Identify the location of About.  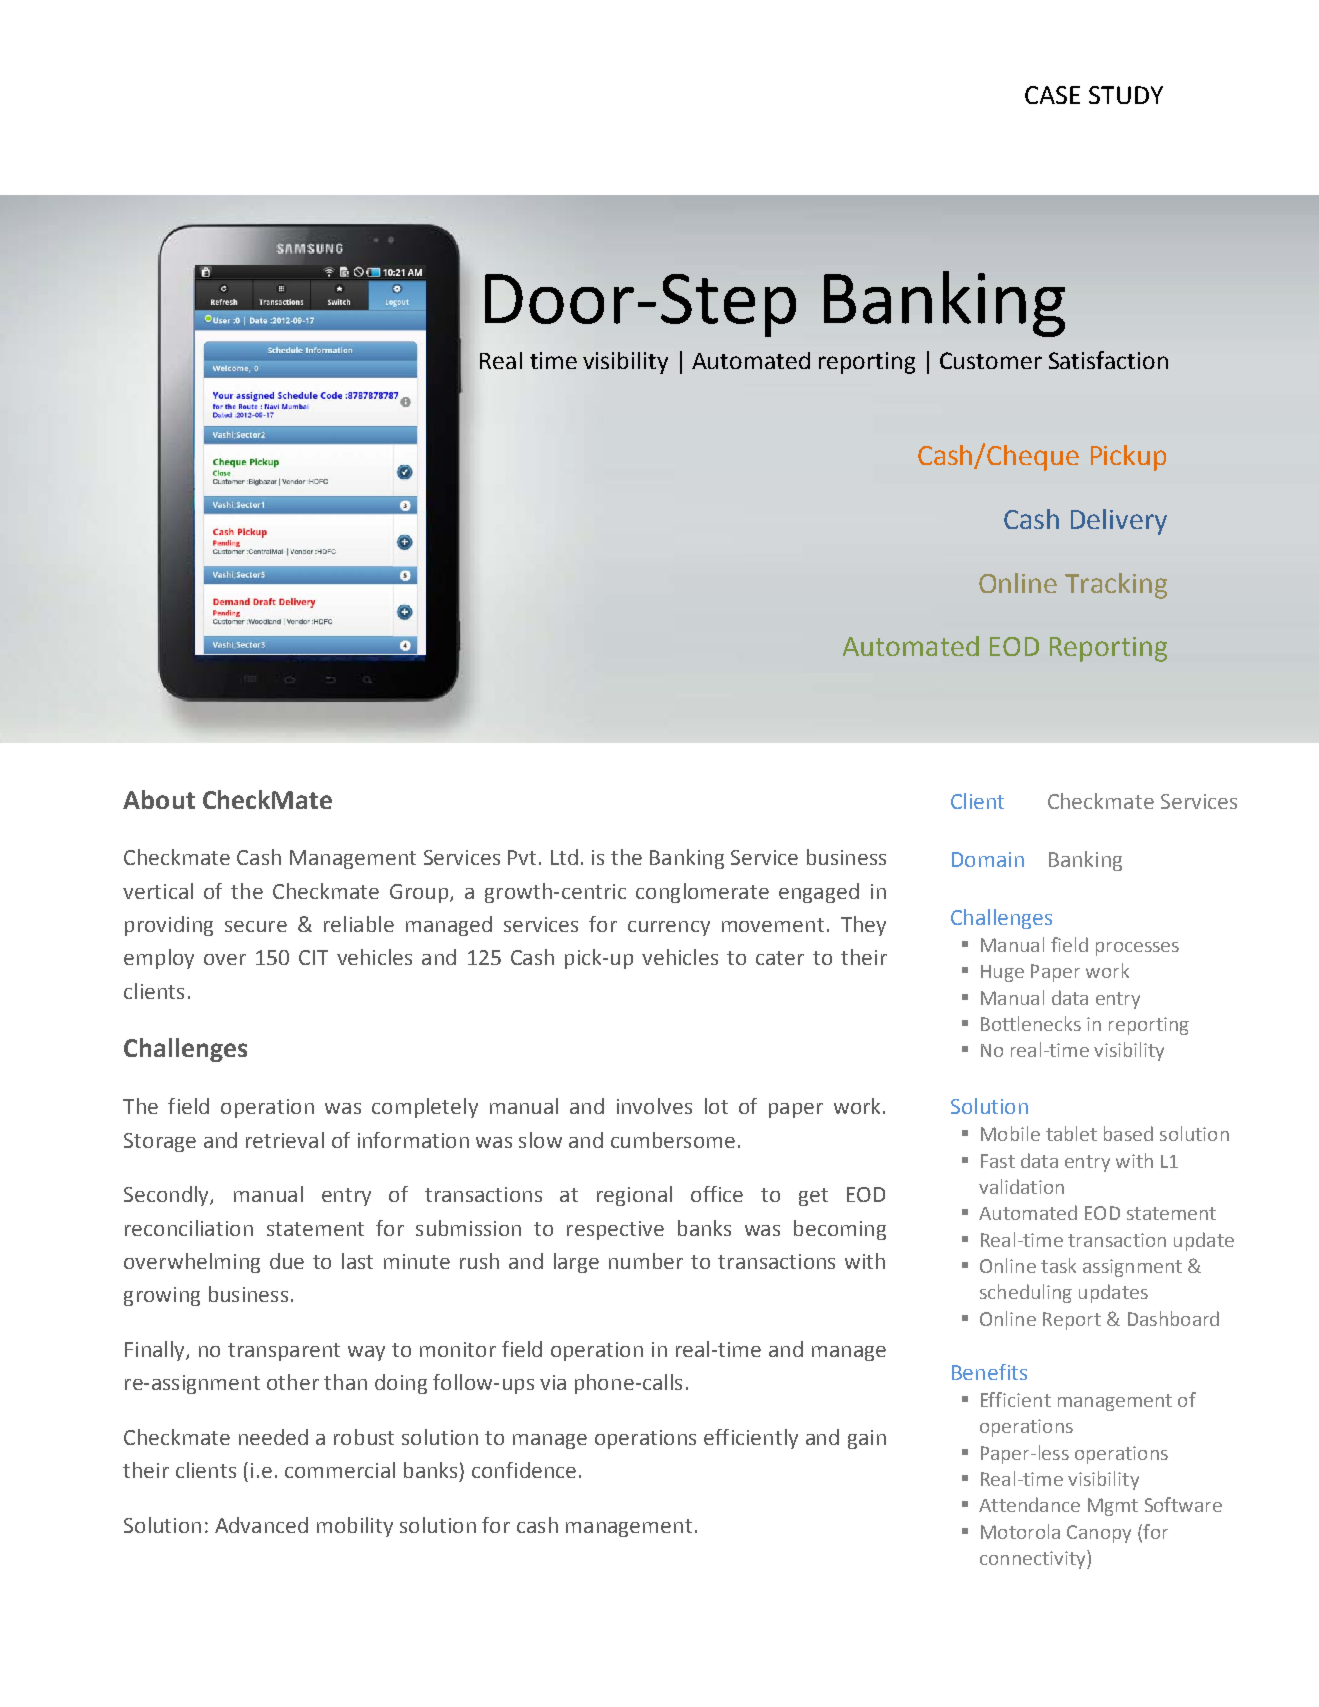
(159, 799).
